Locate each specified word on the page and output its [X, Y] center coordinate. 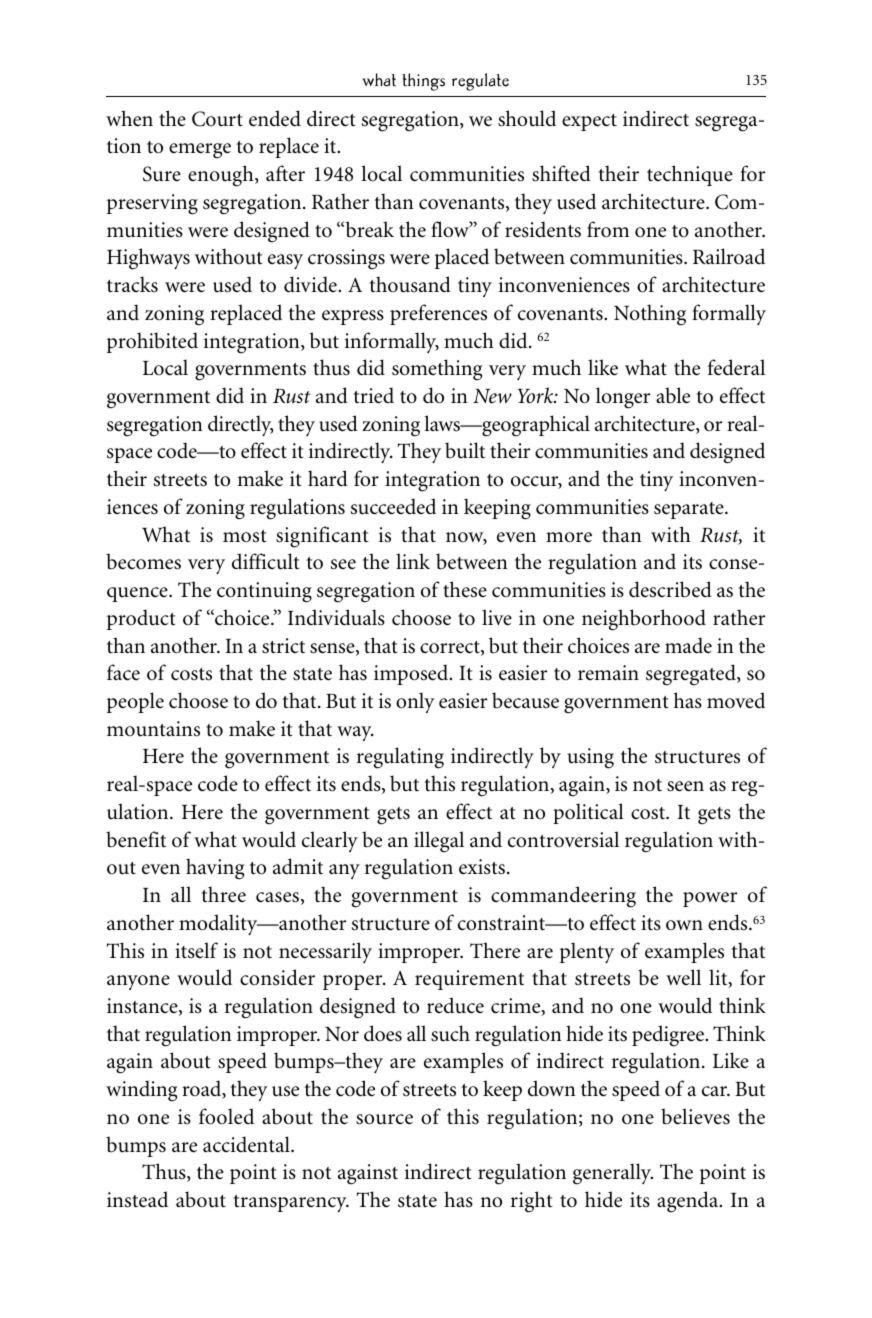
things [423, 82]
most [245, 536]
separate [690, 510]
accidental [247, 1144]
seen [685, 786]
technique [690, 175]
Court [217, 119]
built [465, 450]
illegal [439, 842]
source [384, 1119]
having [215, 869]
